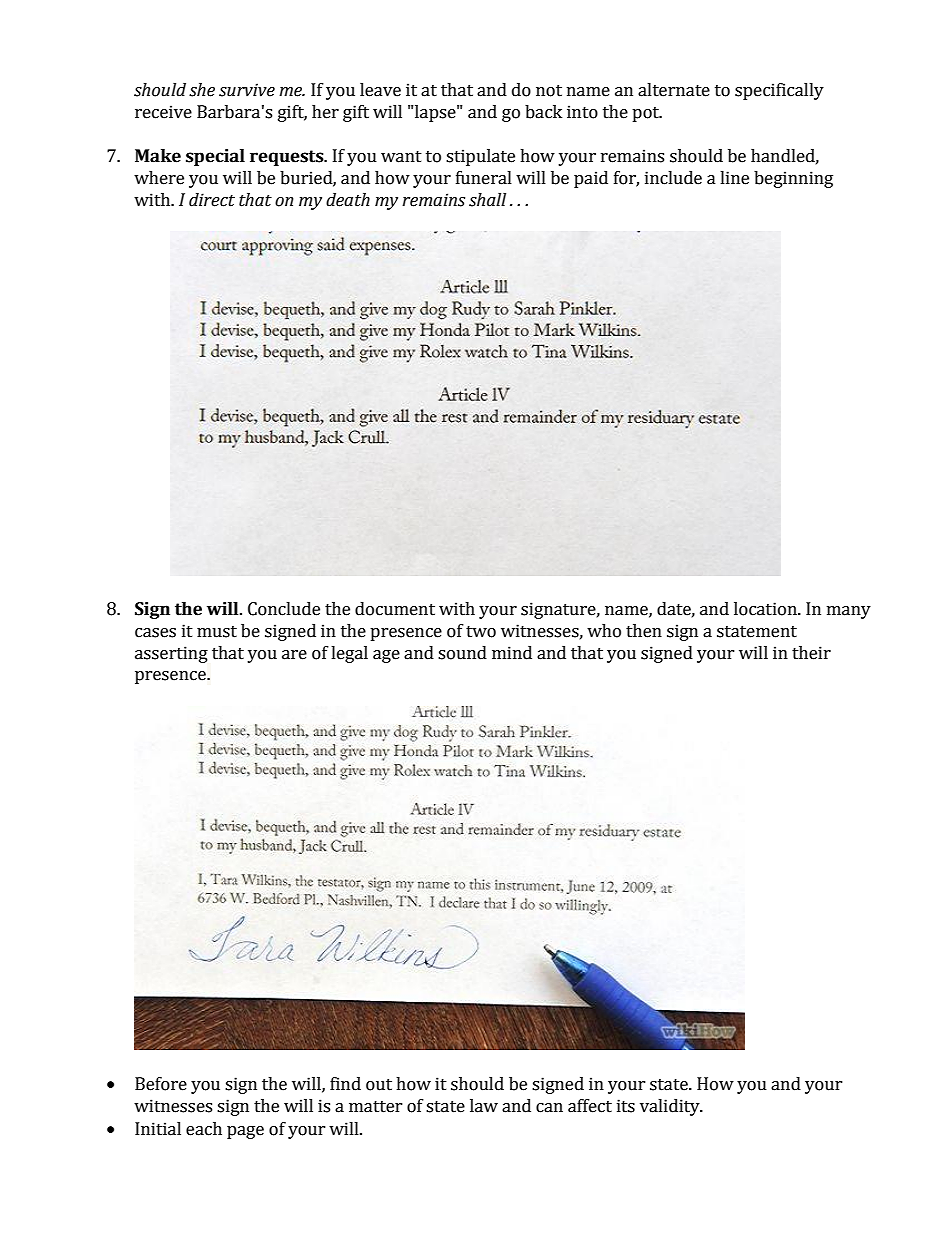 The width and height of the screenshot is (952, 1233). I want to click on must, so click(217, 632).
